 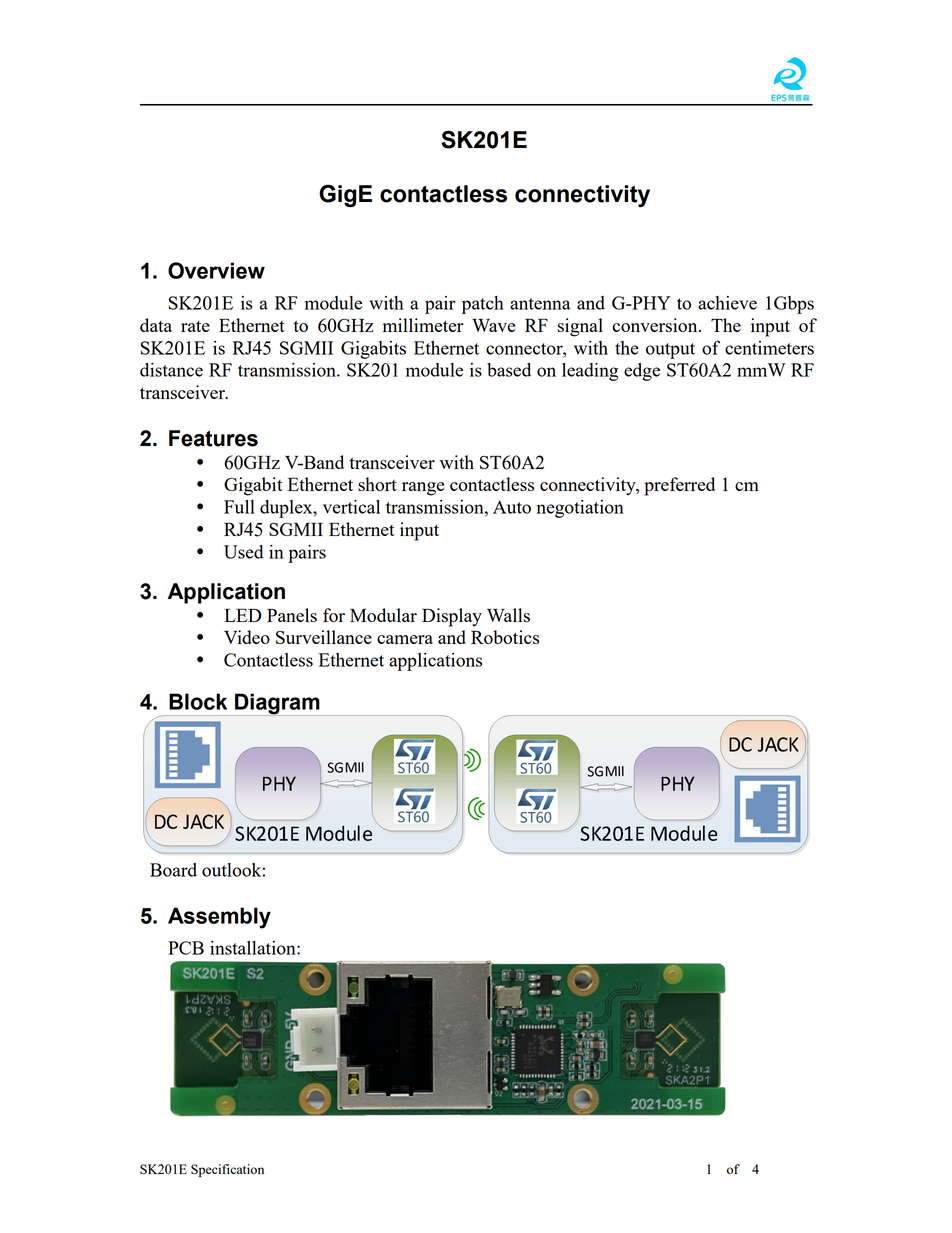 What do you see at coordinates (483, 305) in the screenshot?
I see `patch` at bounding box center [483, 305].
